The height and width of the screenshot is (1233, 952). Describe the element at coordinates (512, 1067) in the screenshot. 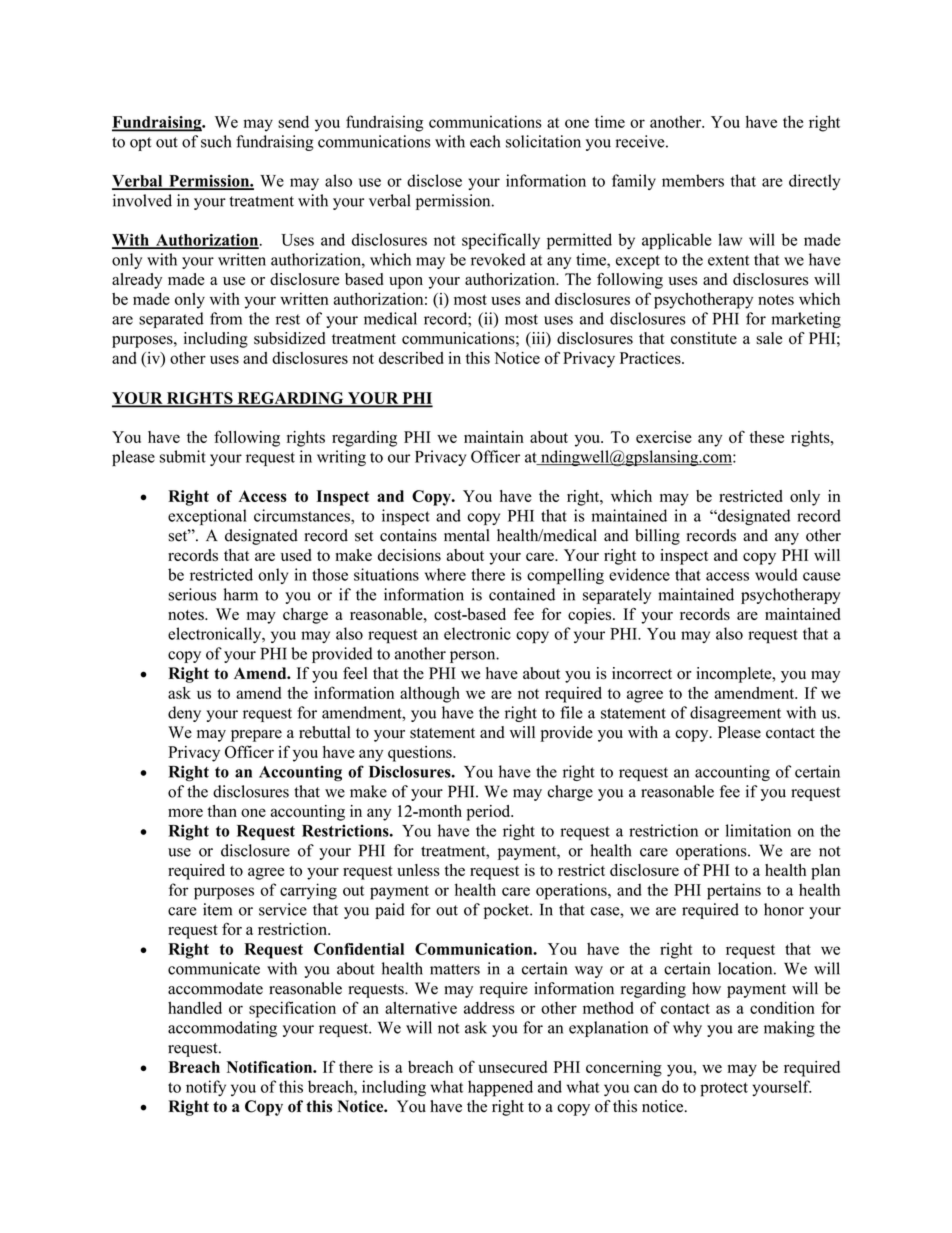

I see `unsecured` at that location.
